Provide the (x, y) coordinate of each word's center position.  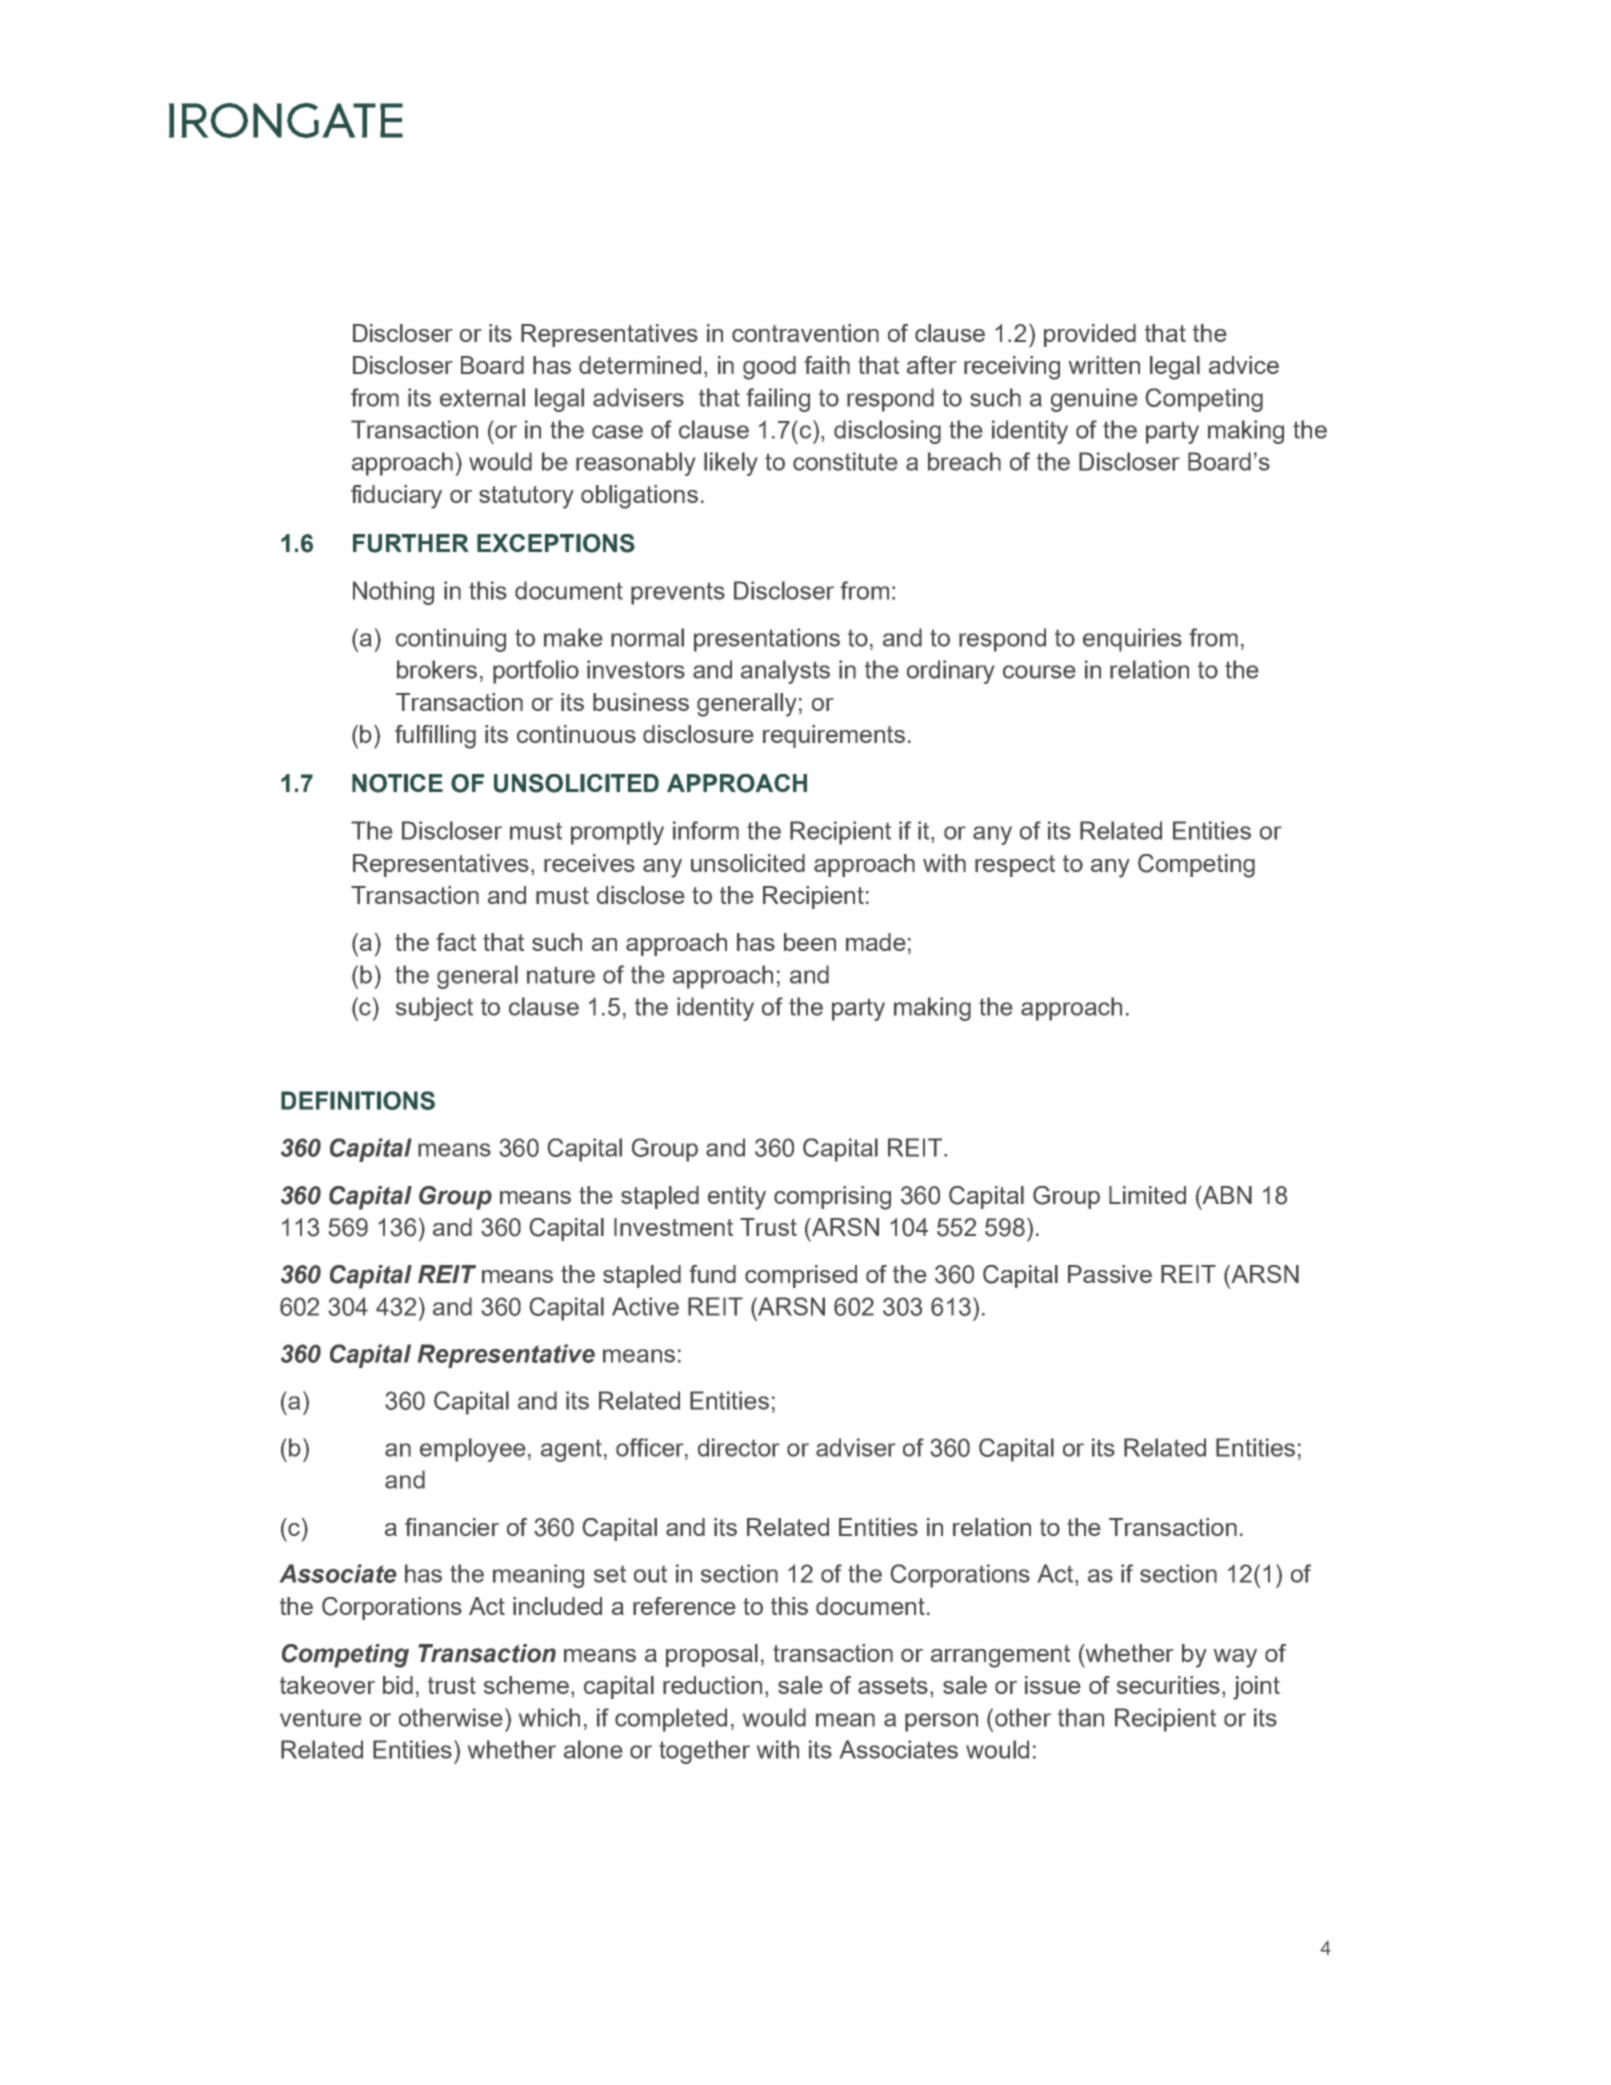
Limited (1147, 1195)
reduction (712, 1685)
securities (1168, 1685)
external (482, 397)
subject (434, 1009)
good (769, 368)
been (810, 942)
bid (398, 1685)
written (1104, 365)
